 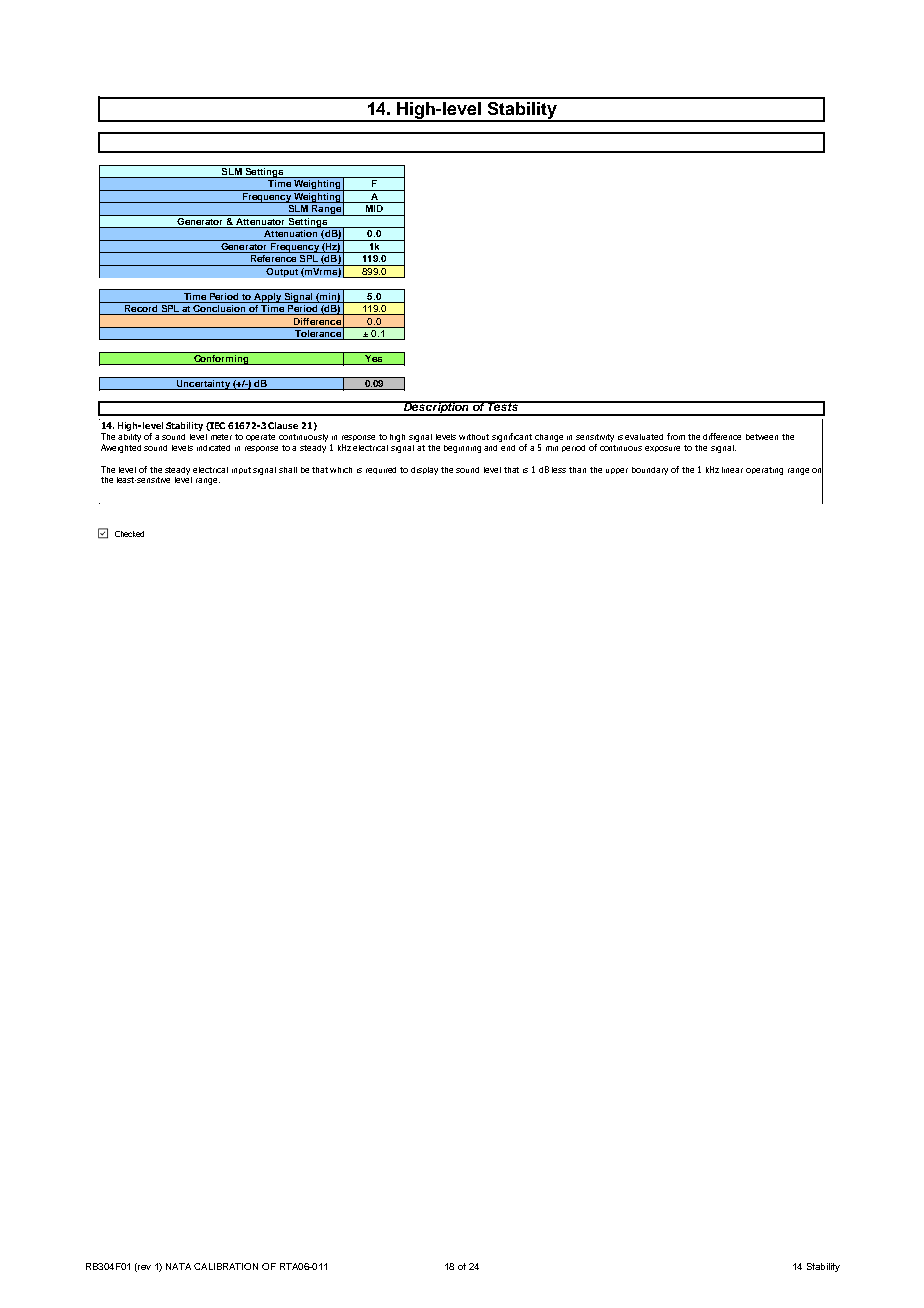 I want to click on Attenuator, so click(x=261, y=220).
